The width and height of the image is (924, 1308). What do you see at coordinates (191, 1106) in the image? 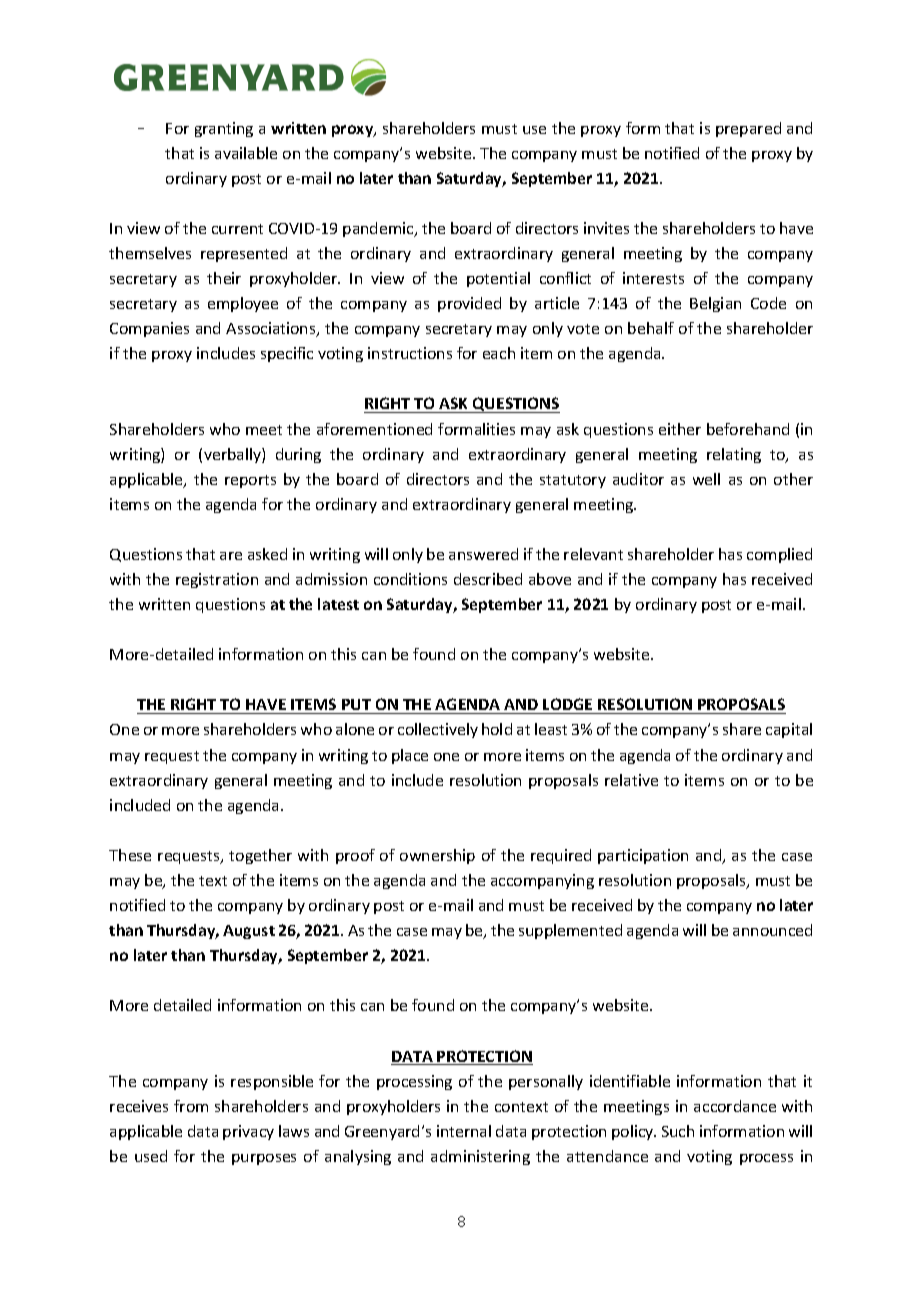
I see `from` at bounding box center [191, 1106].
